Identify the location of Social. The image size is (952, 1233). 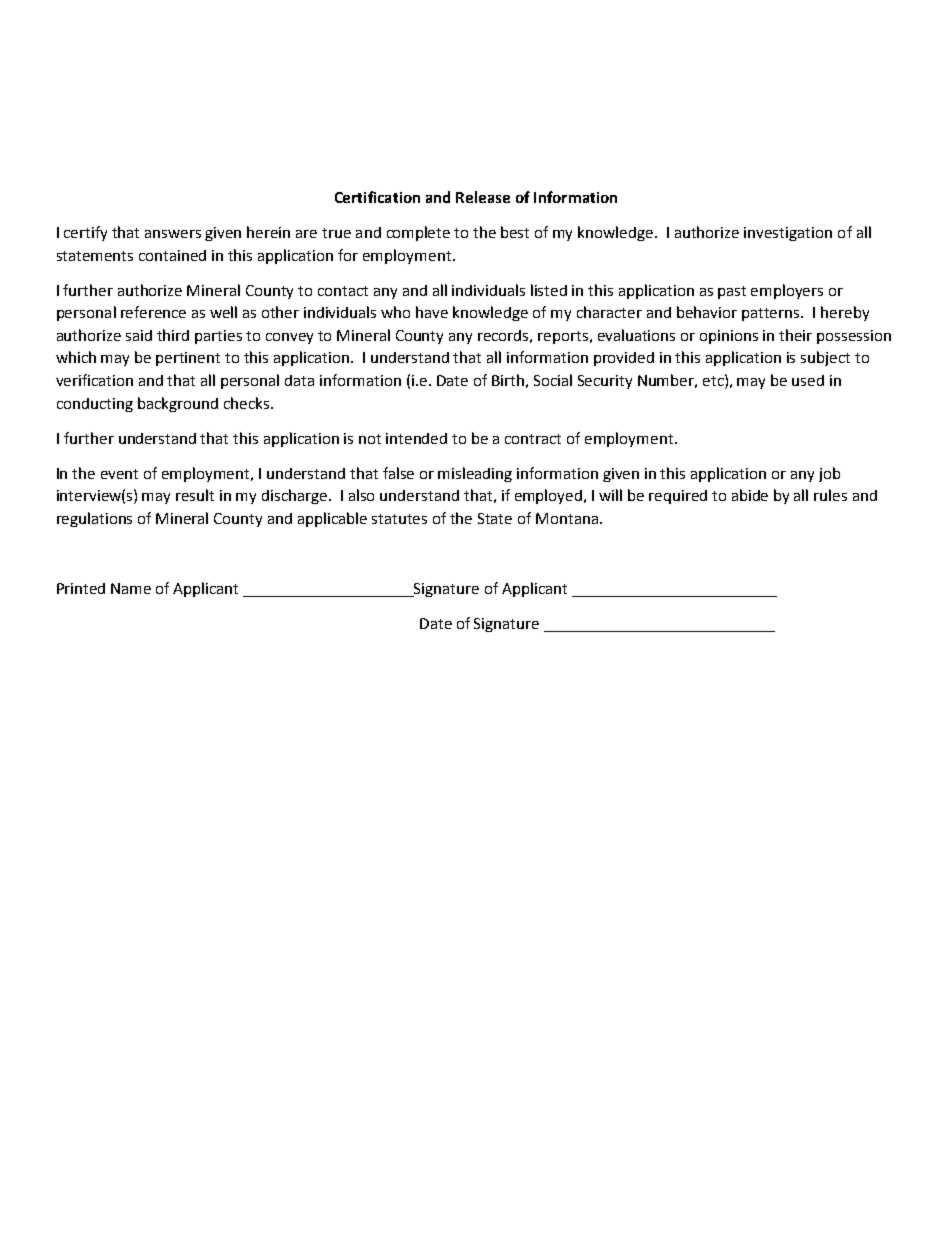
(553, 380).
